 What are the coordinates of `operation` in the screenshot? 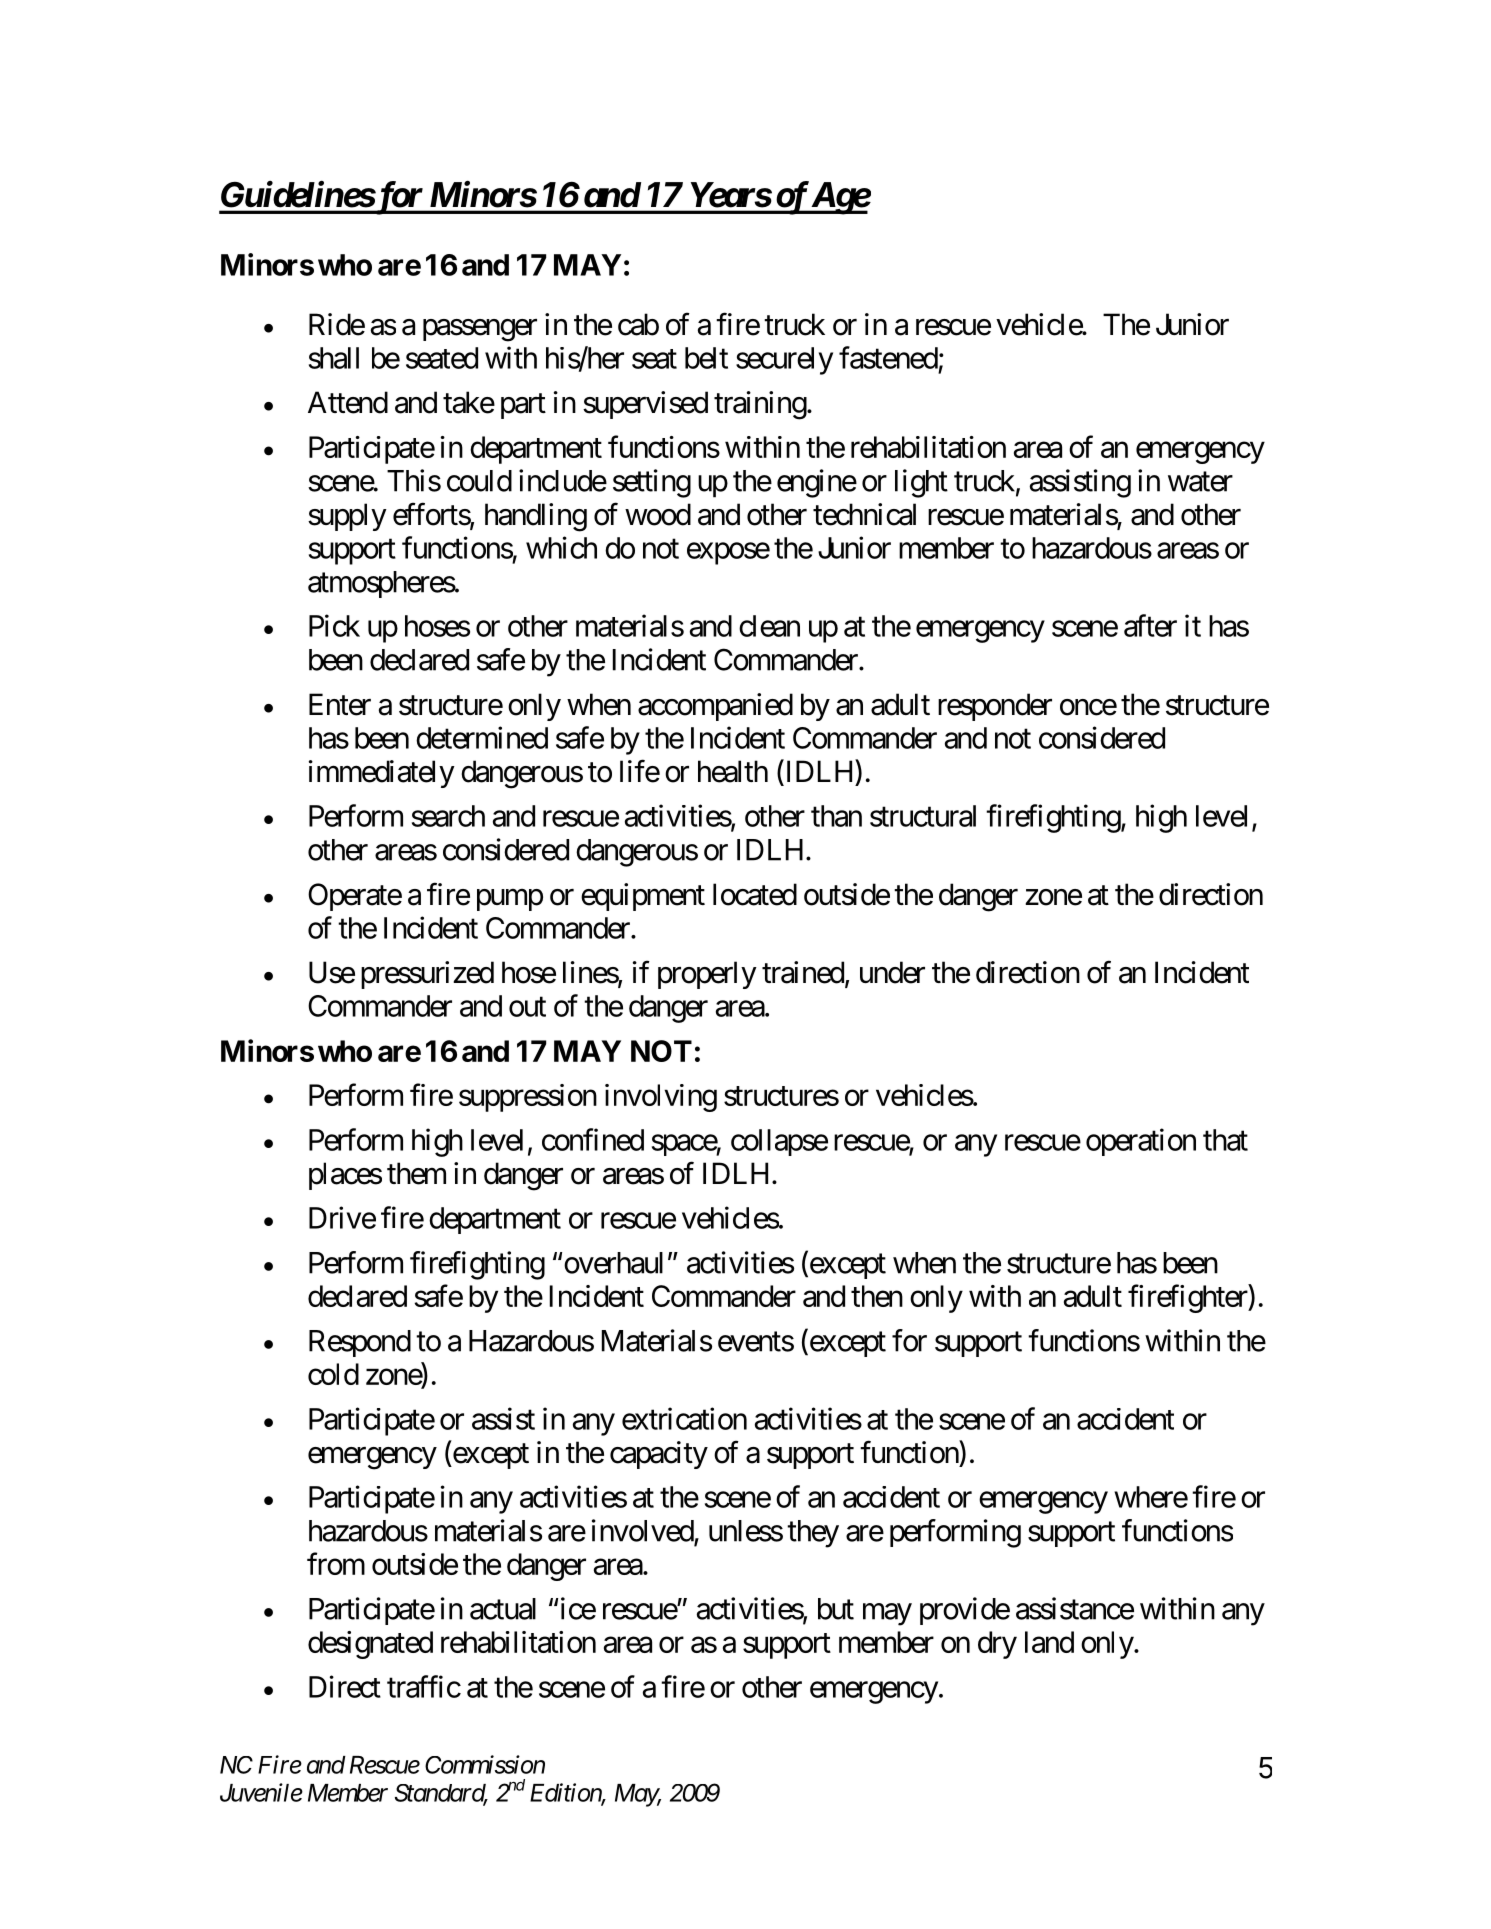 It's located at (1141, 1142).
